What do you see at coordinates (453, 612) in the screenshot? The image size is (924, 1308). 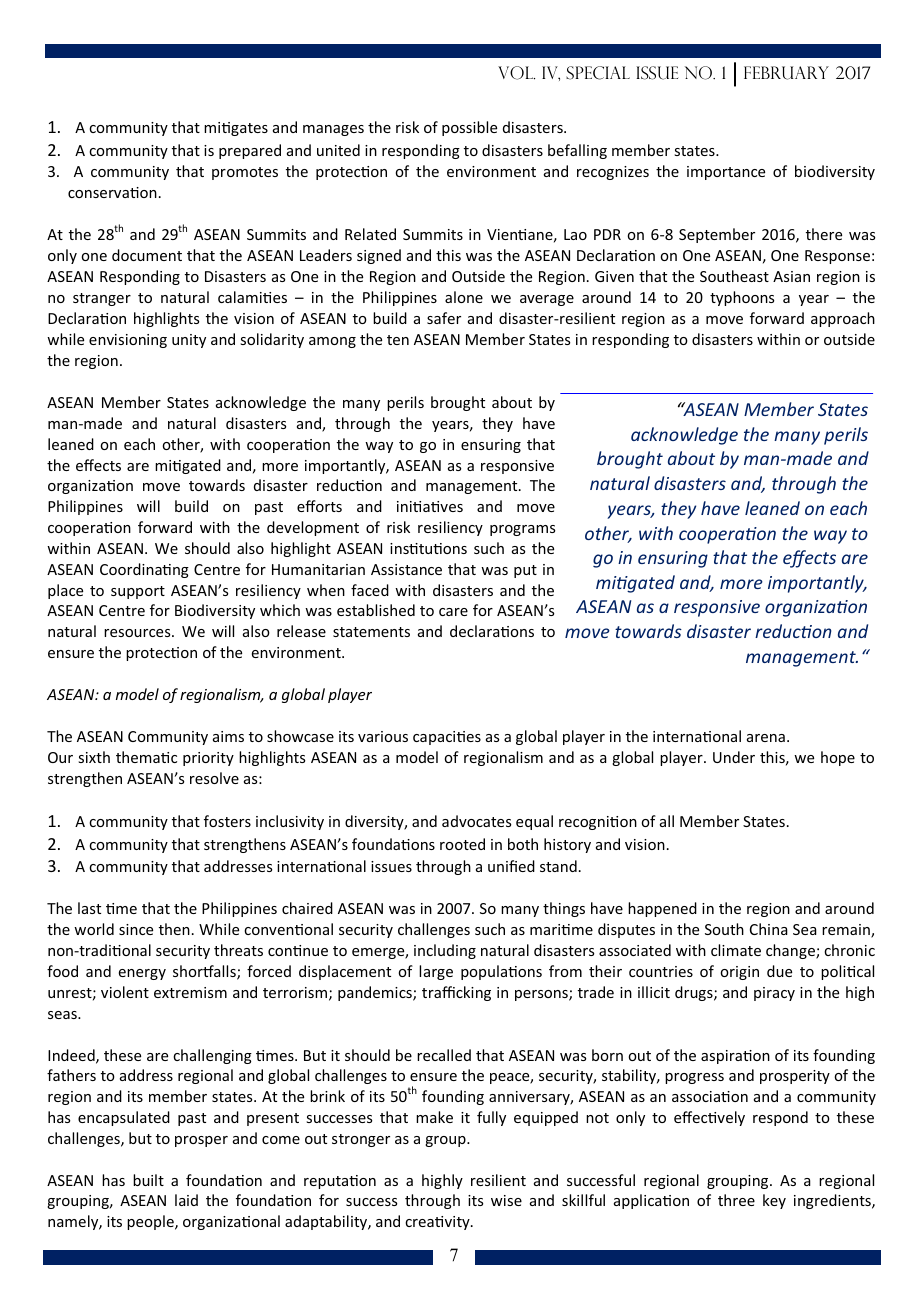 I see `care` at bounding box center [453, 612].
